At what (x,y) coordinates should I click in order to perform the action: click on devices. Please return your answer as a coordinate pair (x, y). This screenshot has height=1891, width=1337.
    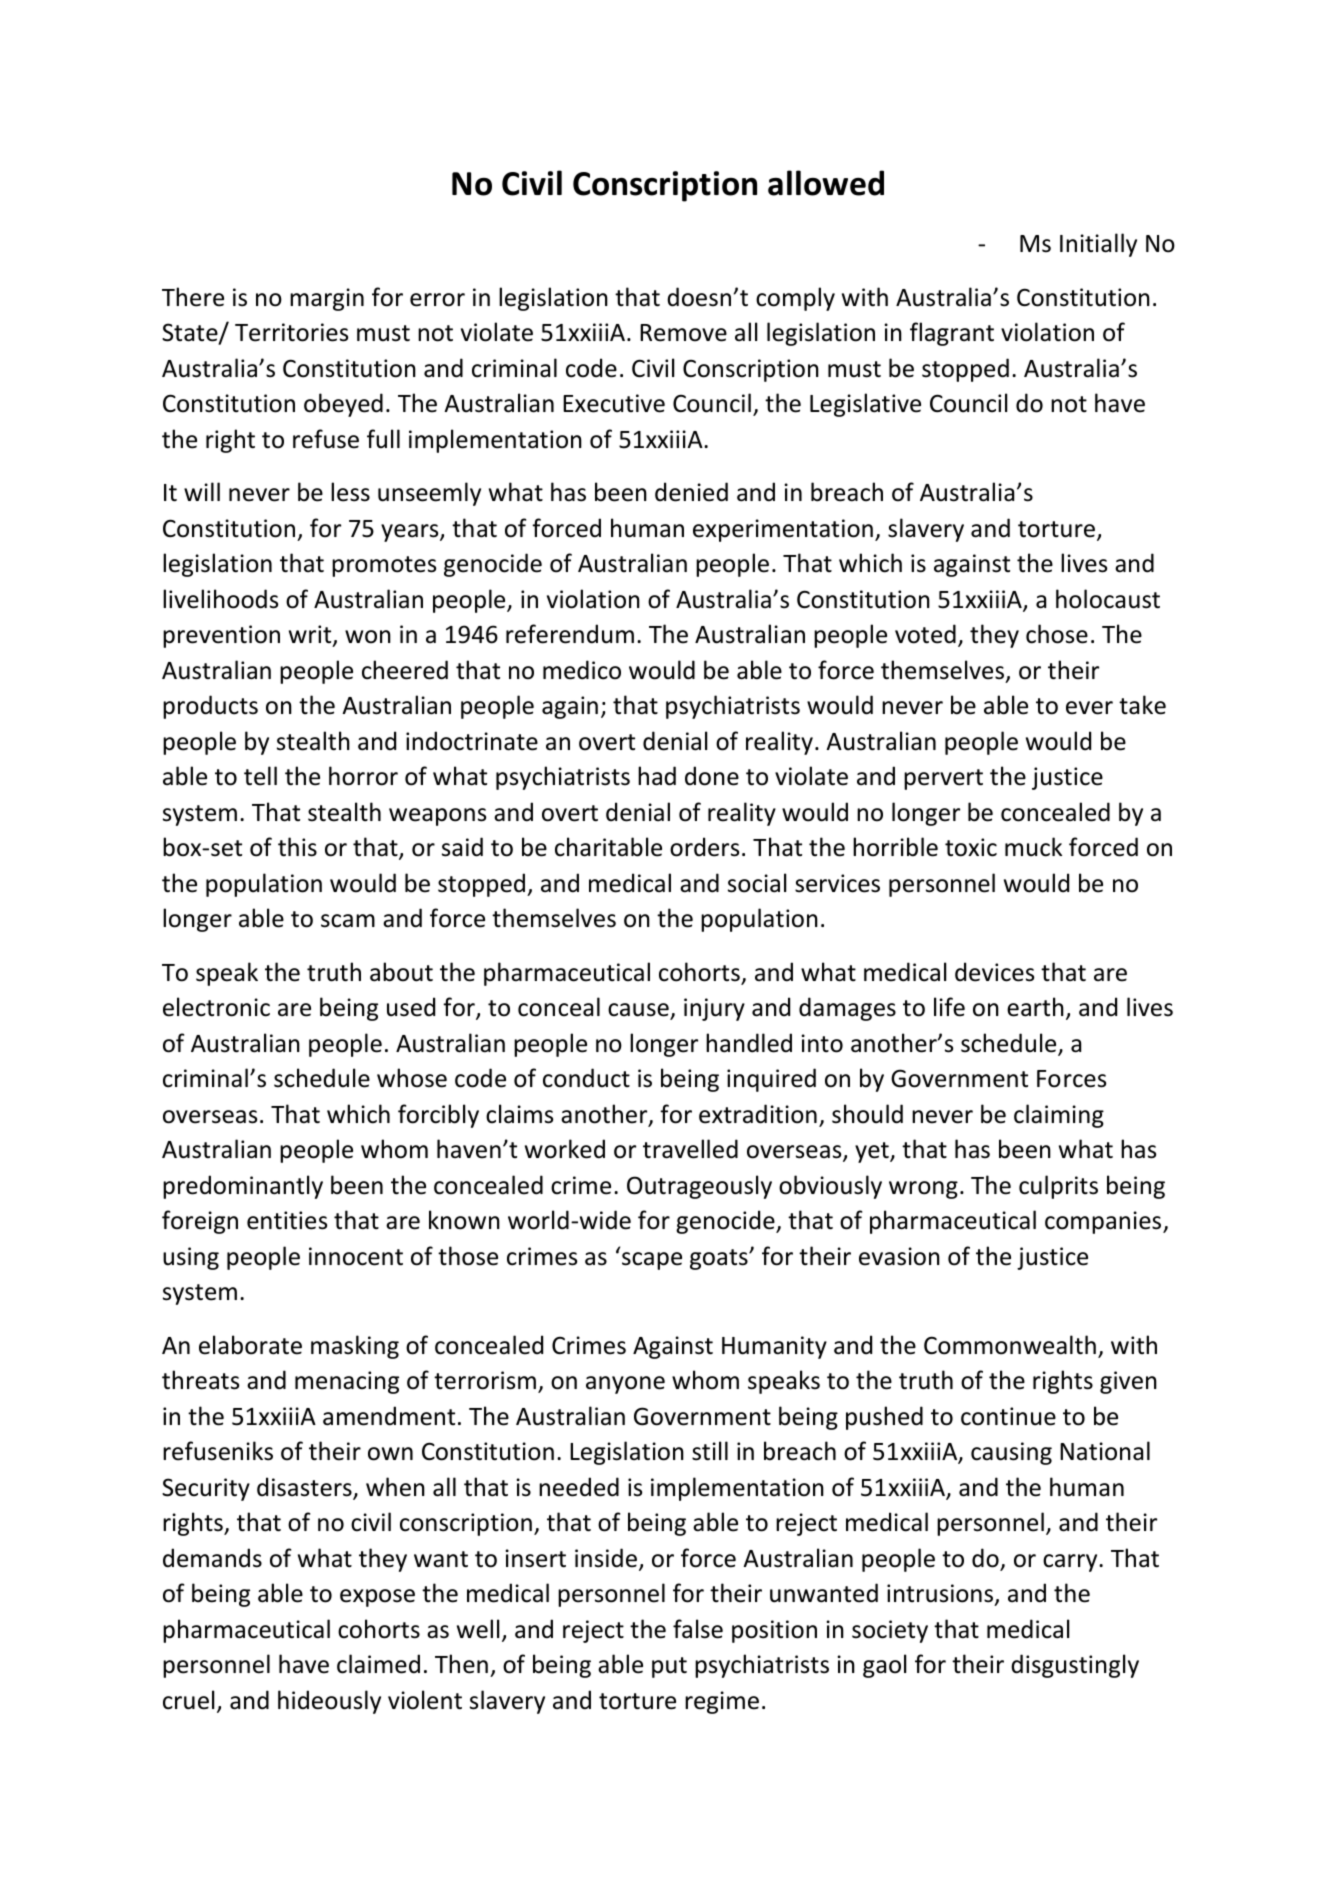
    Looking at the image, I should click on (994, 972).
